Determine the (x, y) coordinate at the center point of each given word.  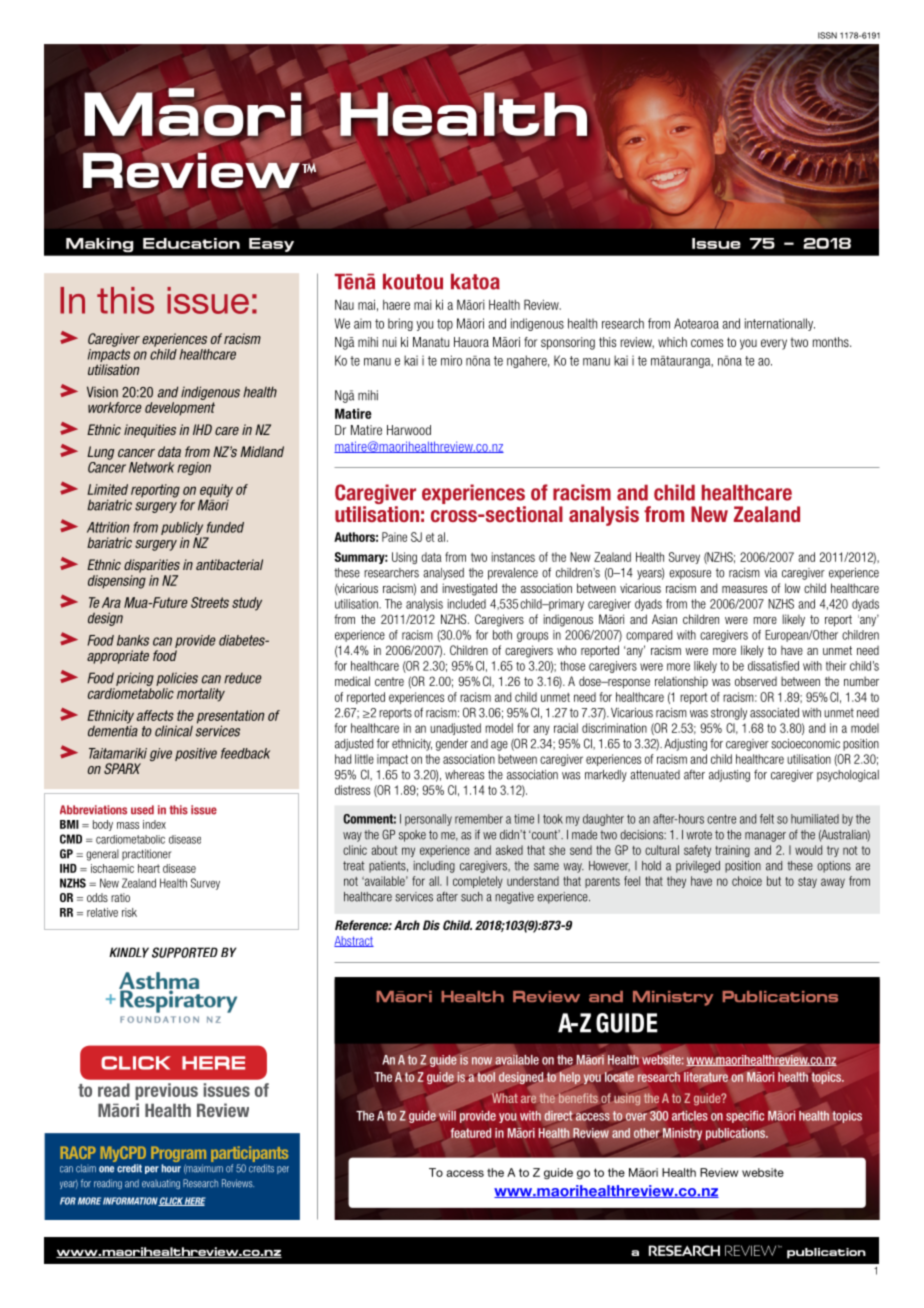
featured (471, 1133)
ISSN (827, 35)
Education (191, 243)
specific (745, 1117)
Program (178, 1155)
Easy (271, 245)
